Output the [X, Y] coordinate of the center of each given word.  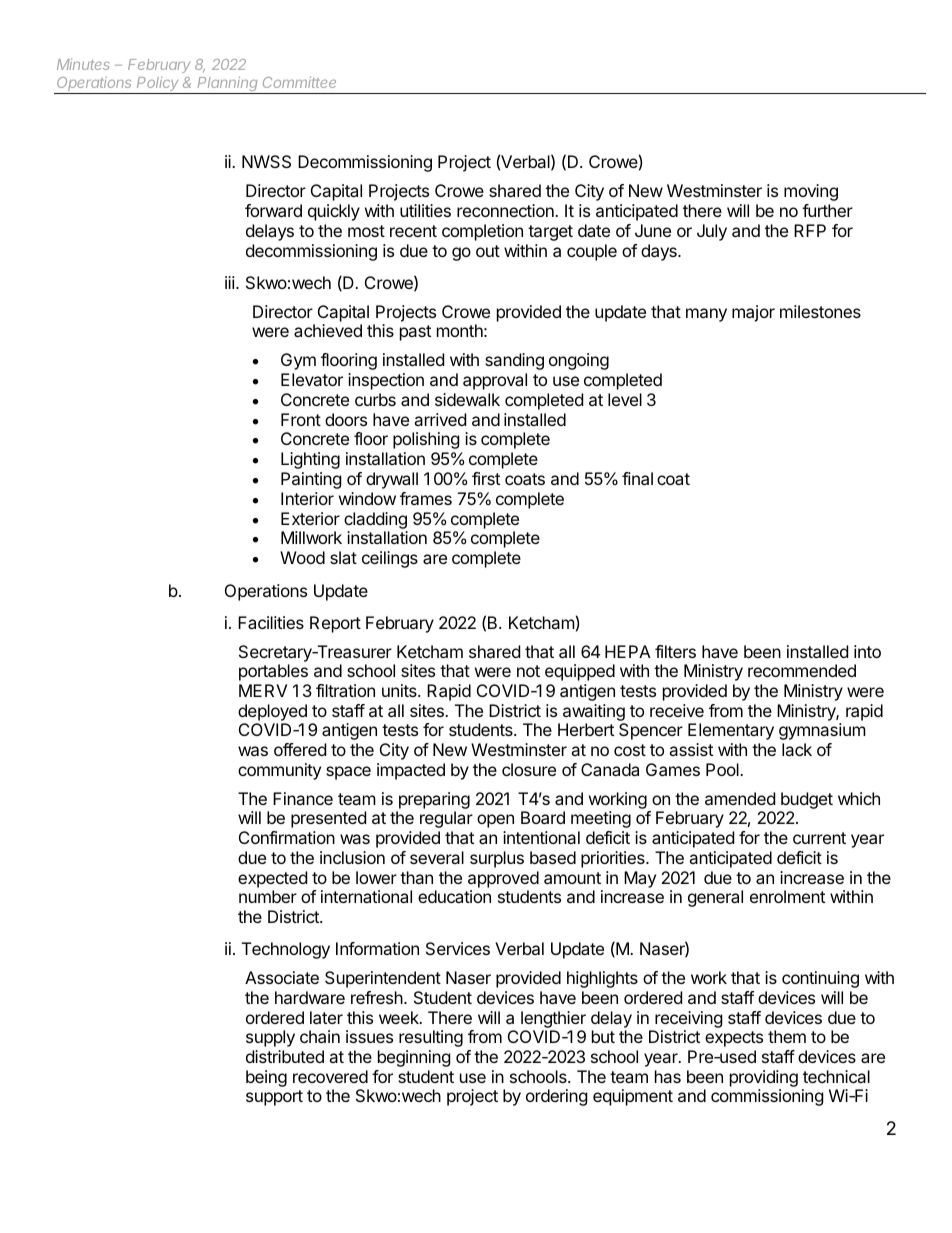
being [266, 1078]
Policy [158, 85]
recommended [802, 670]
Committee [299, 82]
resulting [431, 1038]
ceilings [390, 559]
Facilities [271, 622]
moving [811, 192]
